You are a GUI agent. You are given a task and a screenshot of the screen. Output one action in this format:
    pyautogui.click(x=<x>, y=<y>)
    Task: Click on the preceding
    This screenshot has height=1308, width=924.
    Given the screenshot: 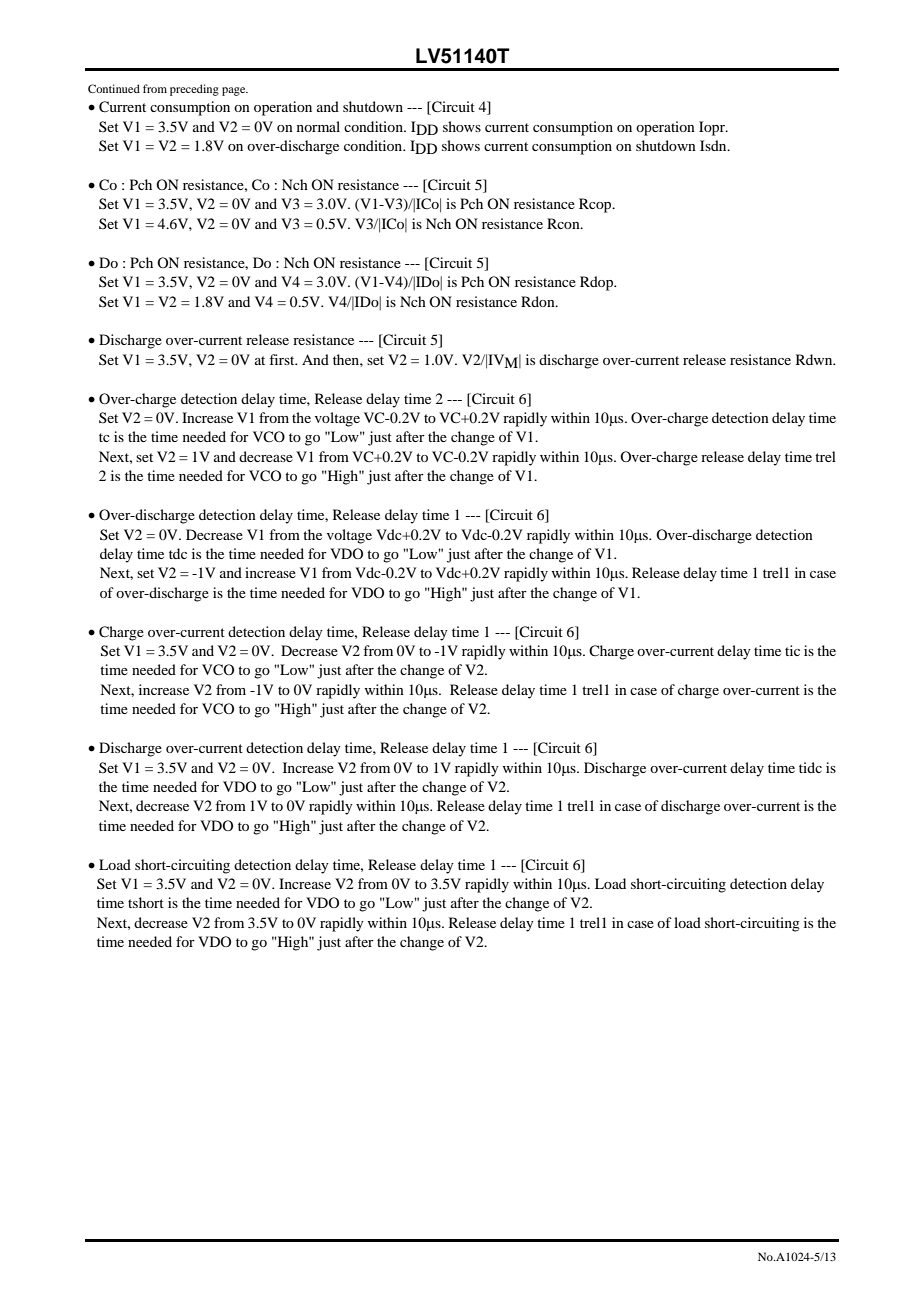 What is the action you would take?
    pyautogui.click(x=194, y=90)
